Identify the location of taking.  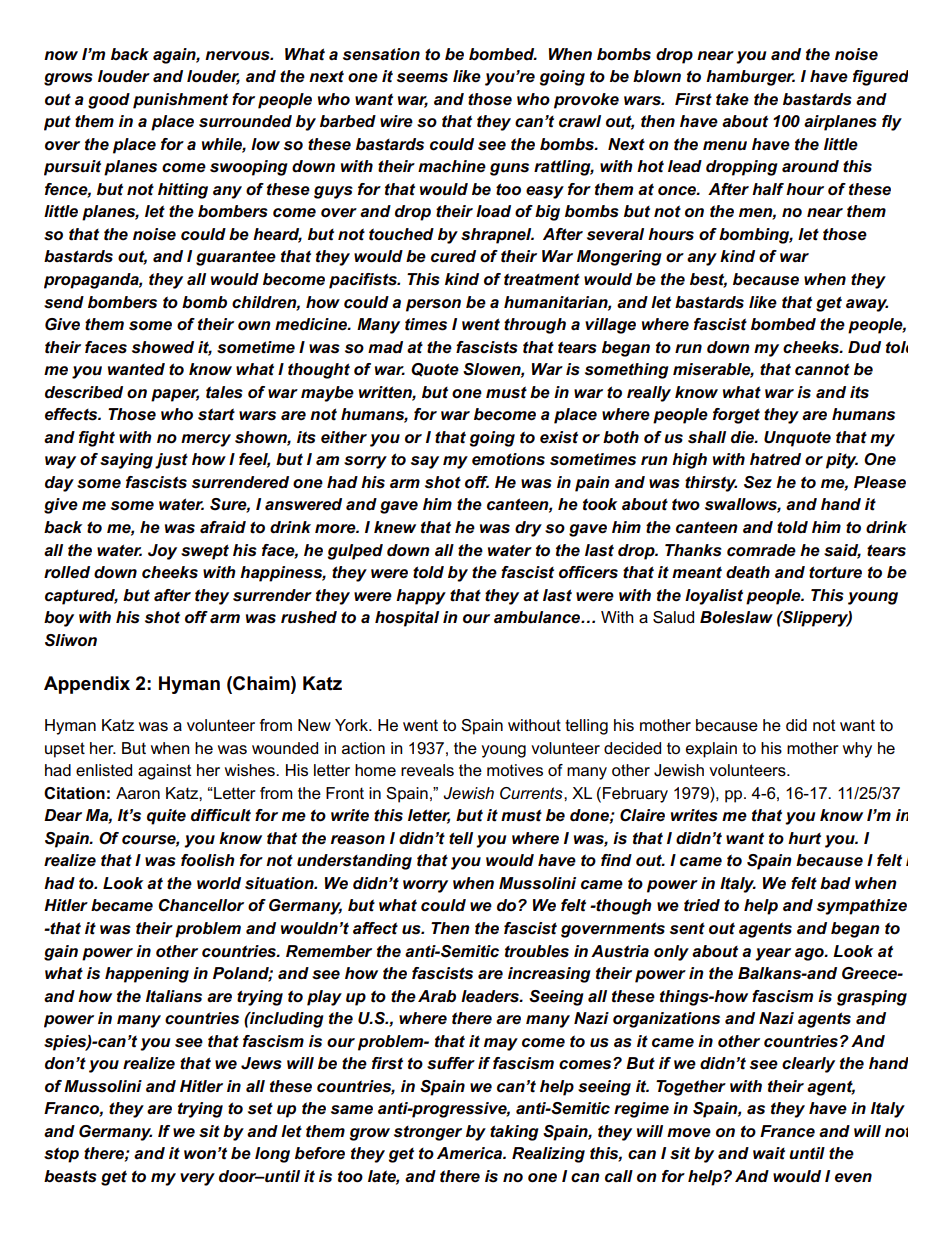
(514, 1133).
